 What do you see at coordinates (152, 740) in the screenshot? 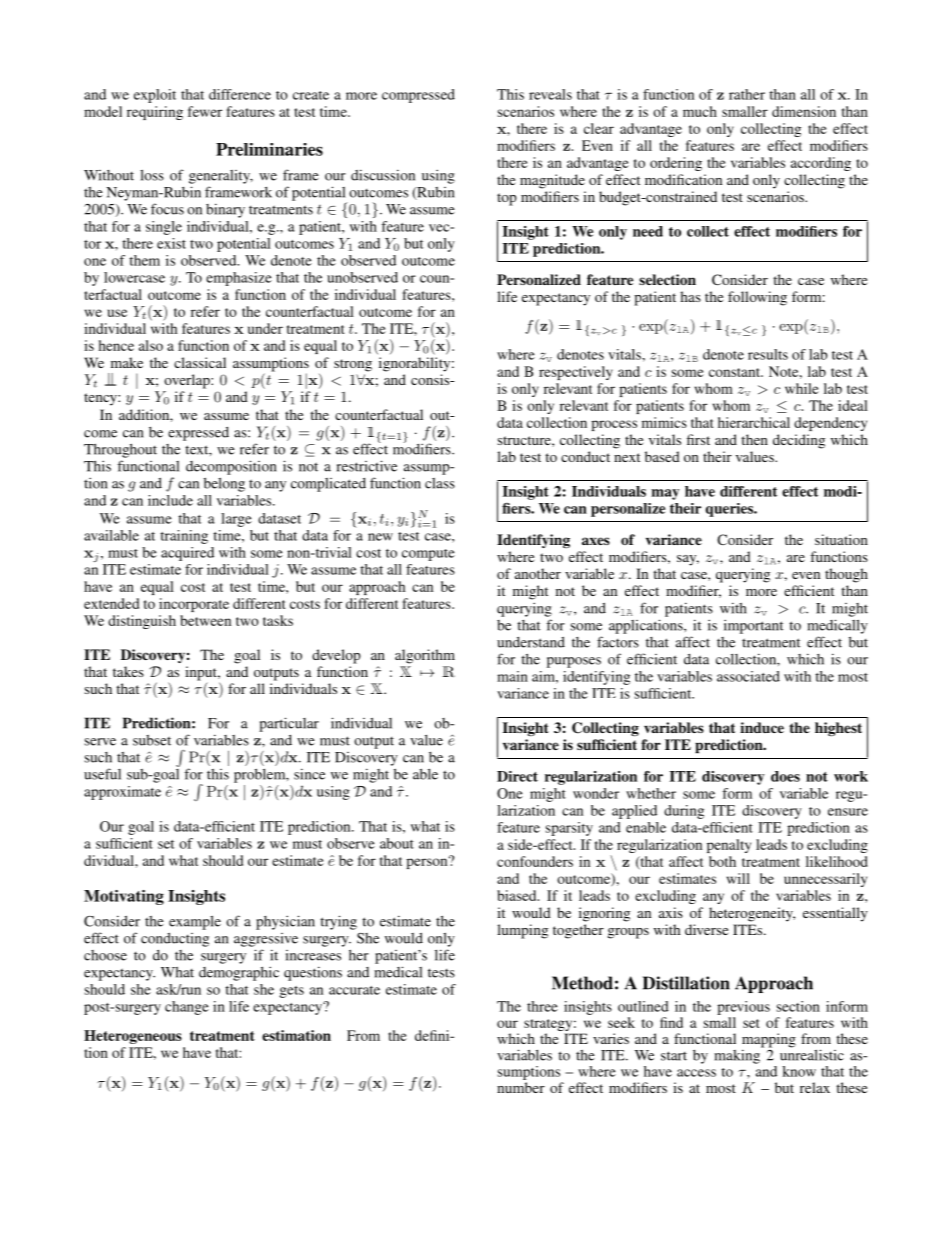
I see `subset` at bounding box center [152, 740].
